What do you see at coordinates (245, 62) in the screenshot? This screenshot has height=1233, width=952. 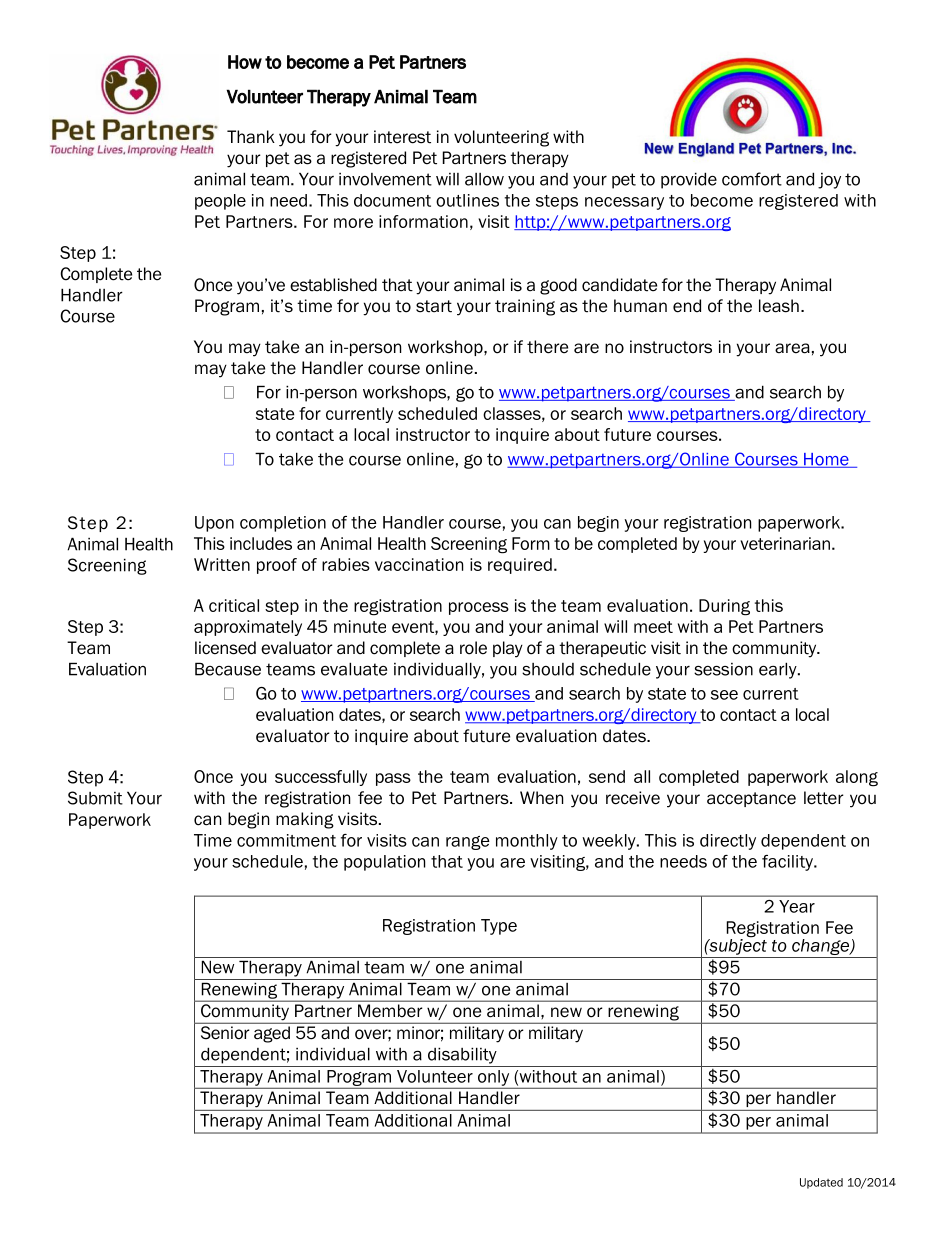 I see `How` at bounding box center [245, 62].
